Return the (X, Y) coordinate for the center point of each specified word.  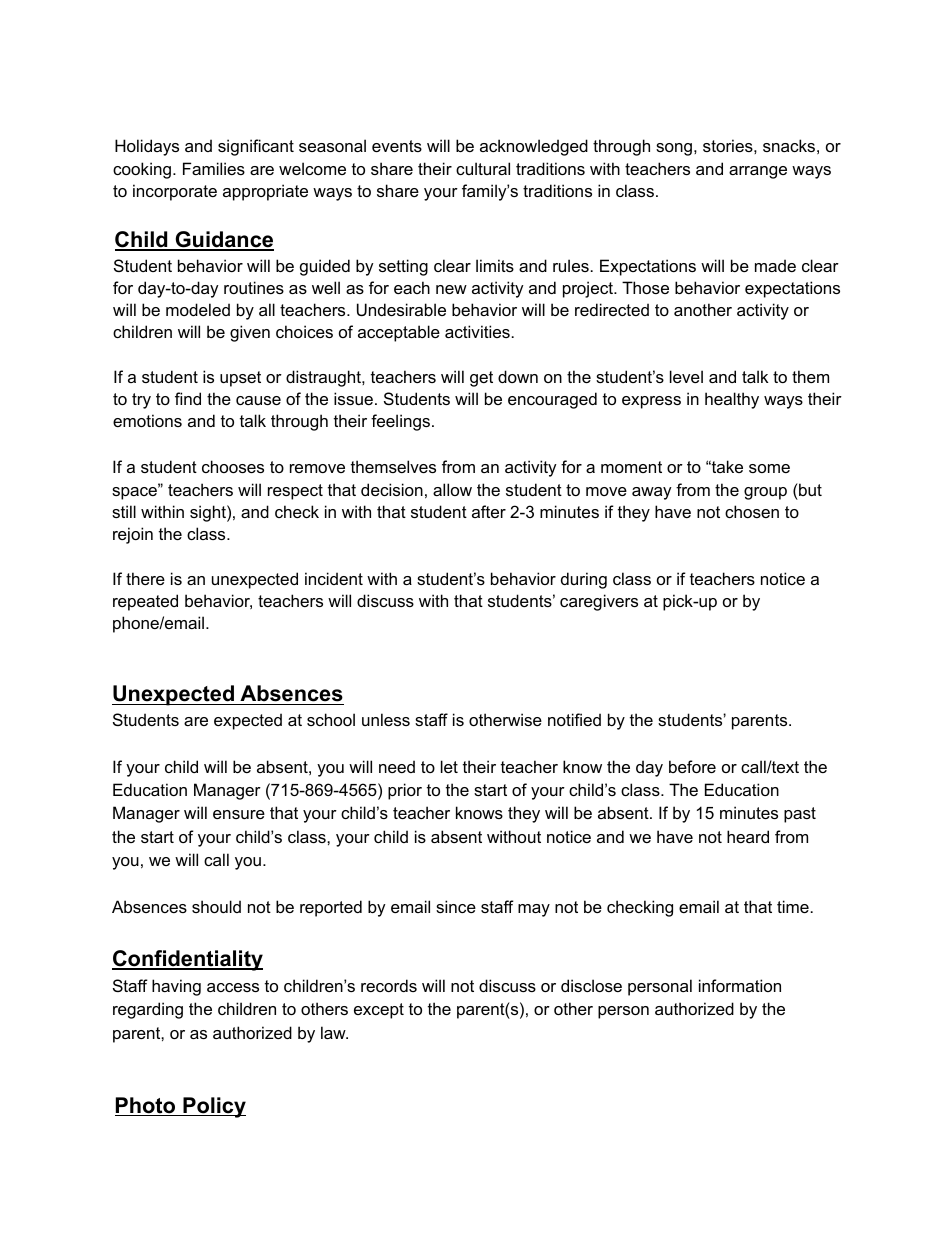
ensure (239, 814)
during (584, 580)
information (740, 985)
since (456, 906)
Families (214, 168)
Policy (213, 1107)
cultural (483, 168)
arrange (758, 172)
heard (748, 836)
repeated (145, 602)
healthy (732, 400)
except (379, 1011)
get (481, 379)
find (188, 398)
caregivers (599, 602)
